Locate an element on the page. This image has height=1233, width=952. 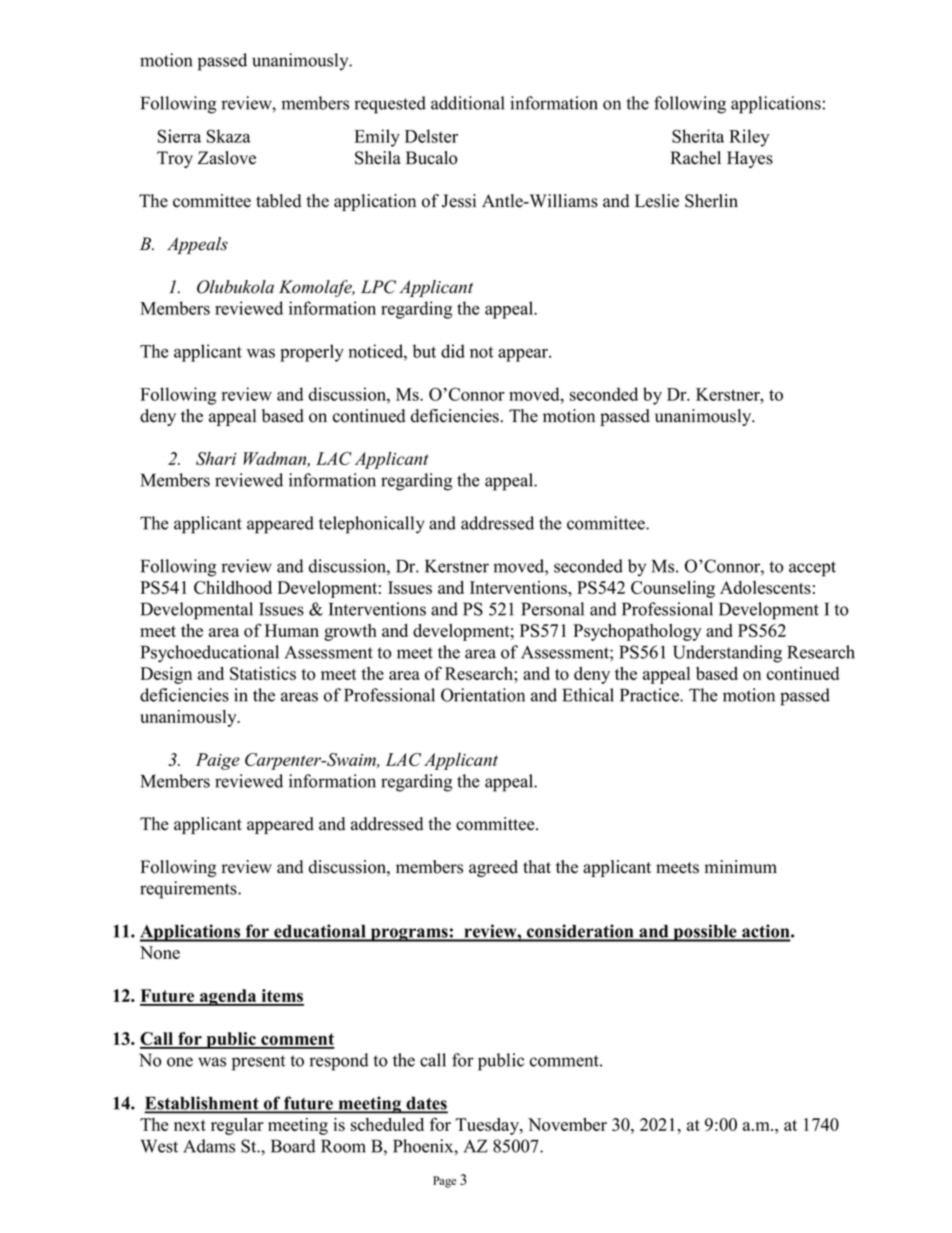
Riley is located at coordinates (749, 138).
